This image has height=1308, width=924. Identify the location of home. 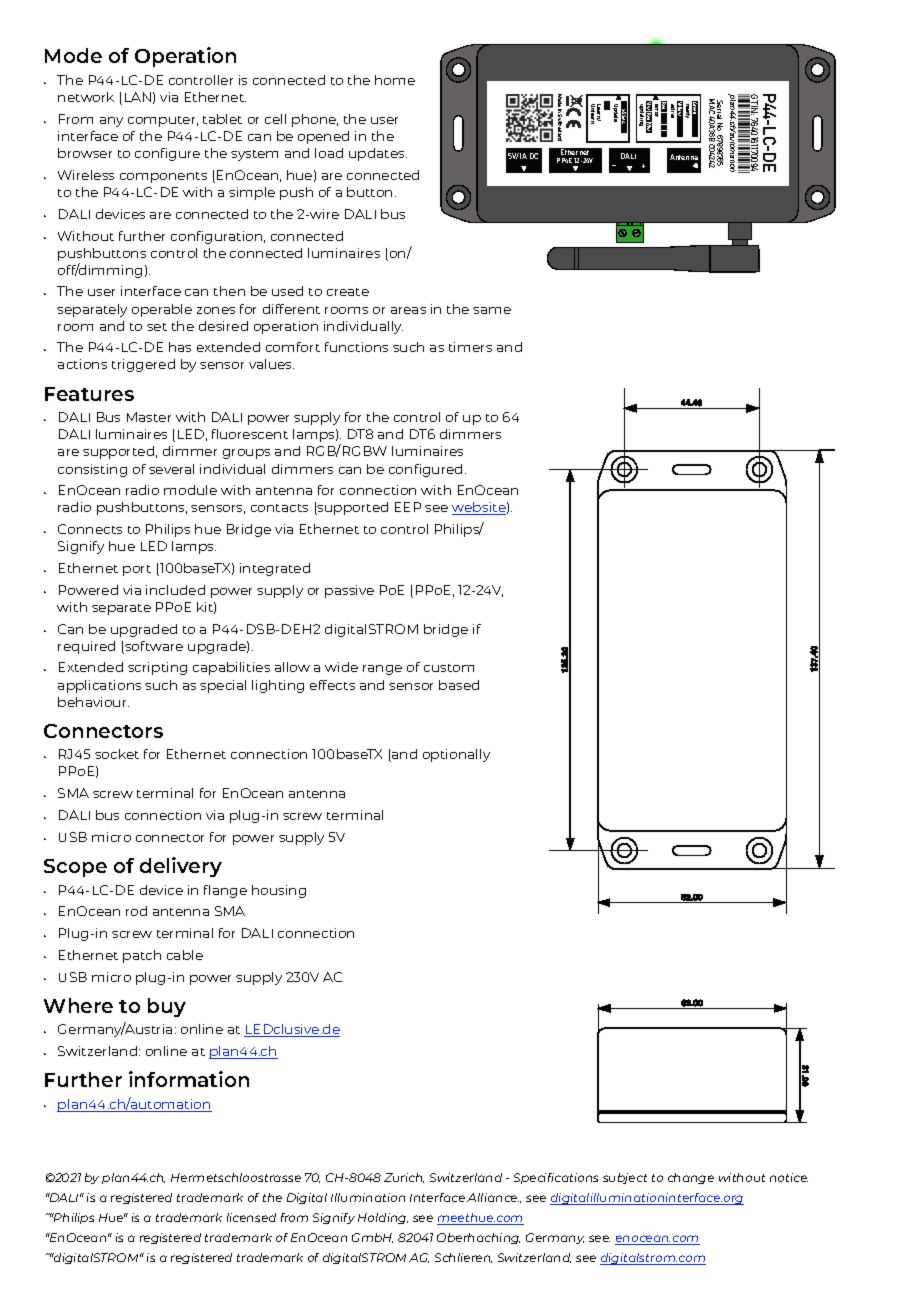
(395, 80).
